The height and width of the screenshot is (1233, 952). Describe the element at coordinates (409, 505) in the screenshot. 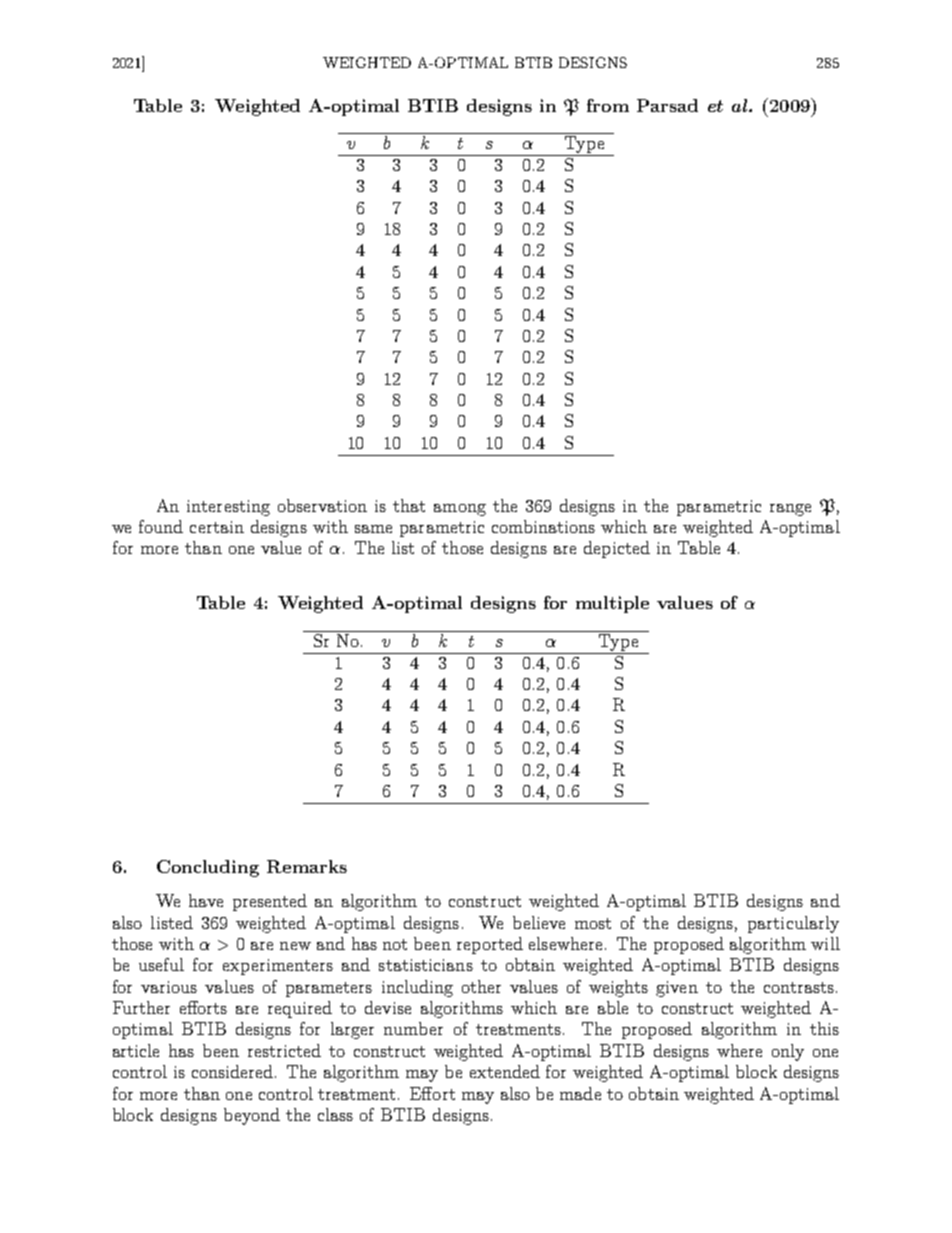

I see `that` at that location.
